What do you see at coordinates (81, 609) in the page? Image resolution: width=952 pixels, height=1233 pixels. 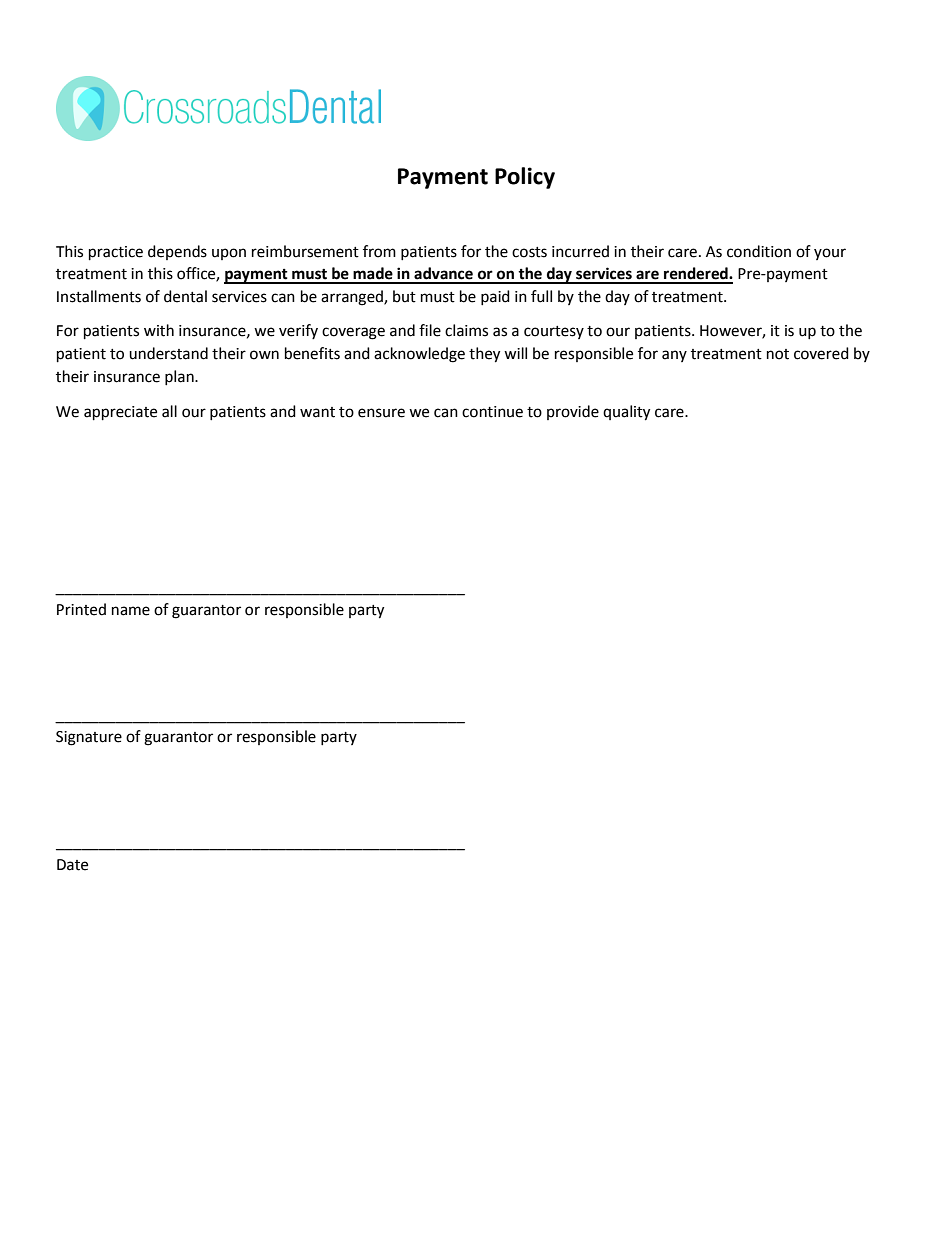 I see `Printed` at bounding box center [81, 609].
